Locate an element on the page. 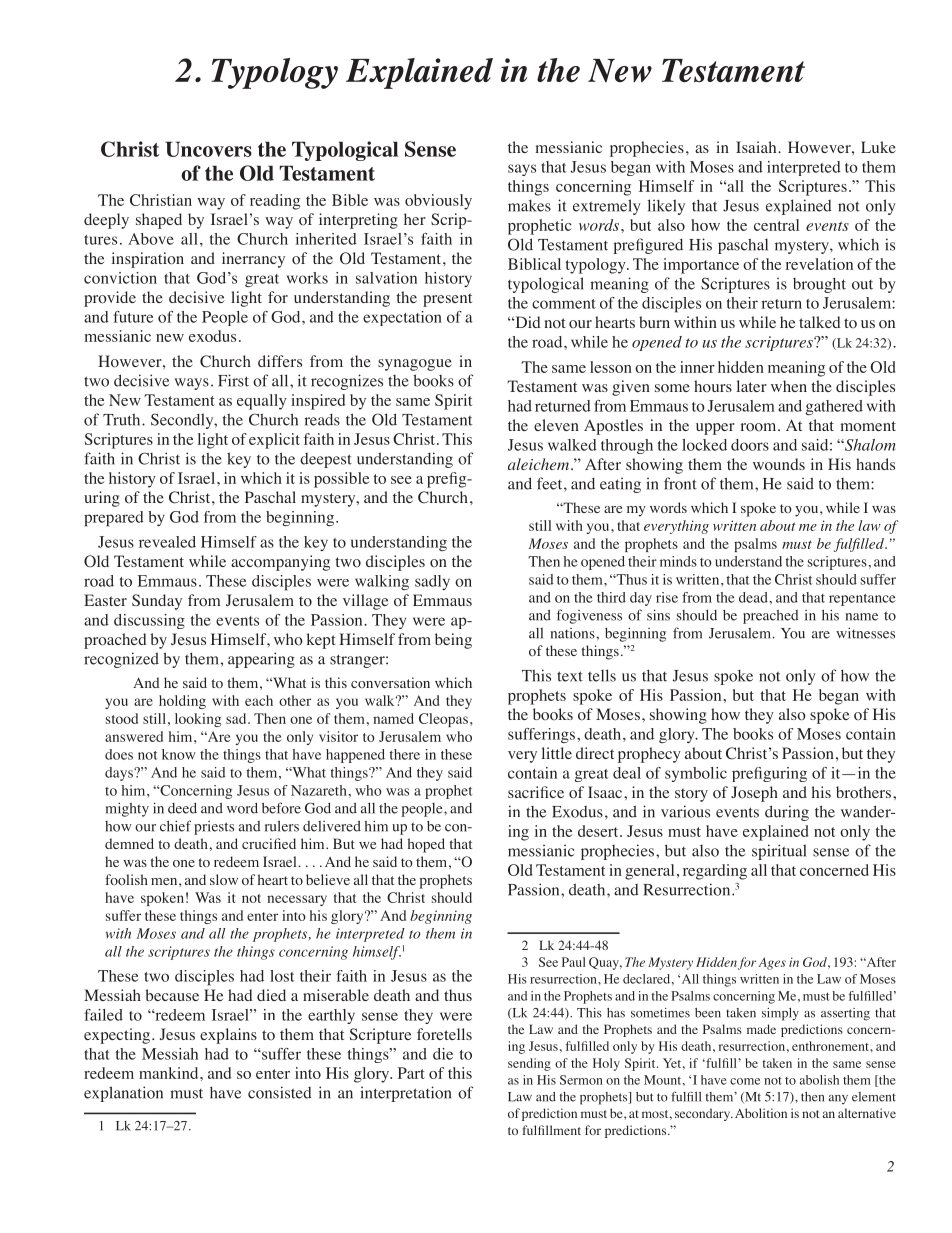  explicit is located at coordinates (274, 441).
